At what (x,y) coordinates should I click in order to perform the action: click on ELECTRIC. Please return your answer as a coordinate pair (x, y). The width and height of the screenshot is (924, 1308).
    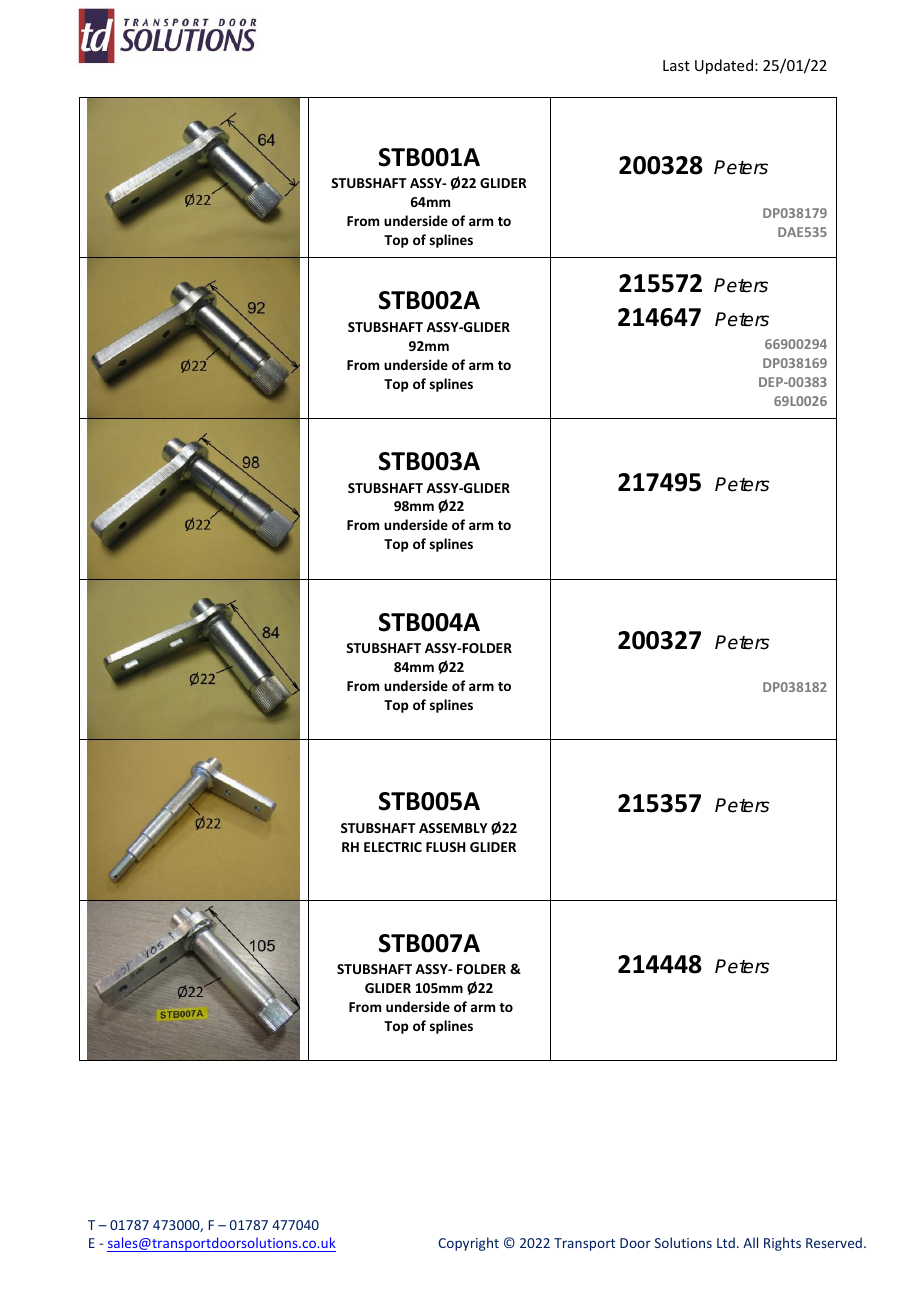
    Looking at the image, I should click on (393, 847).
